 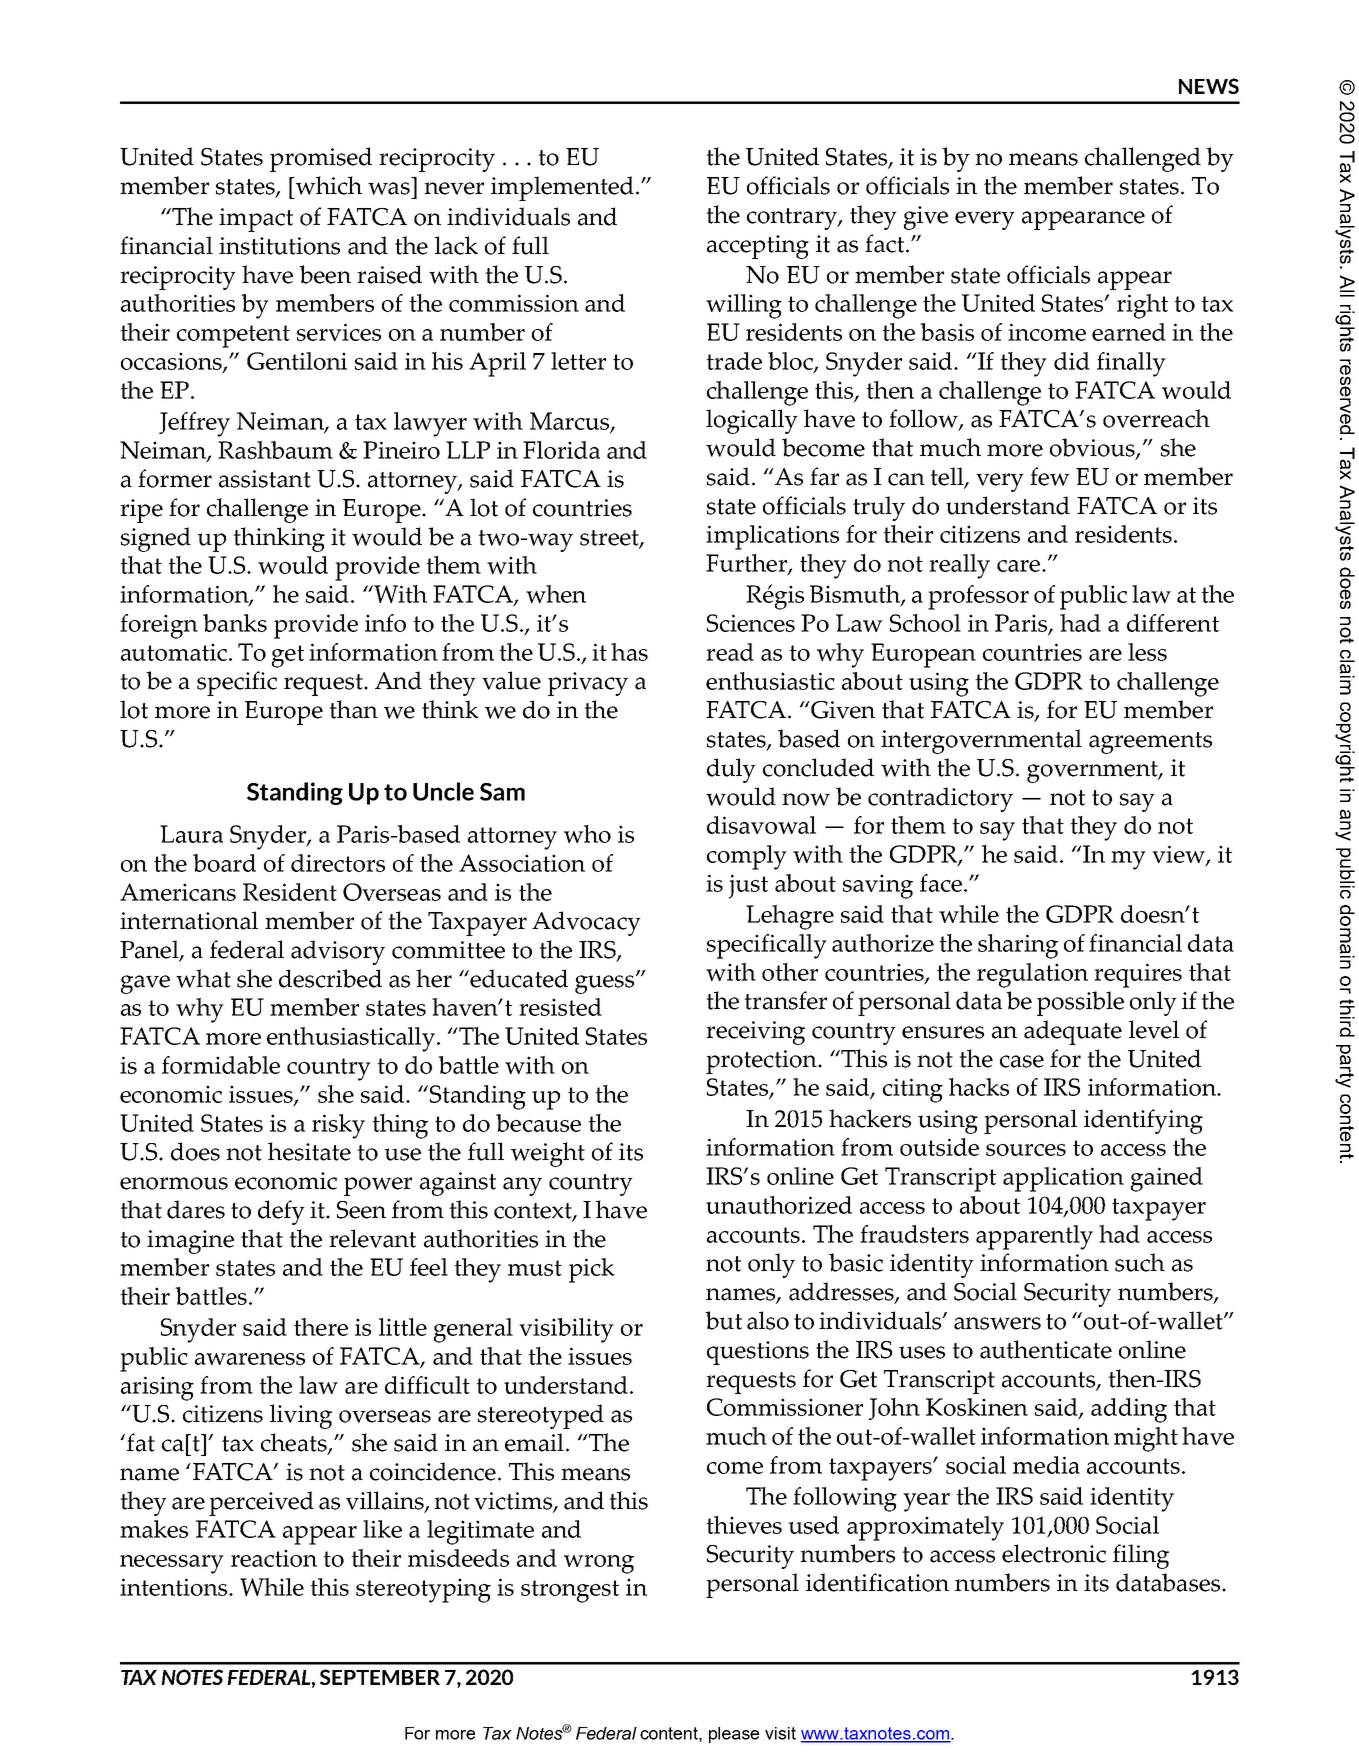 I want to click on implications, so click(x=772, y=537).
